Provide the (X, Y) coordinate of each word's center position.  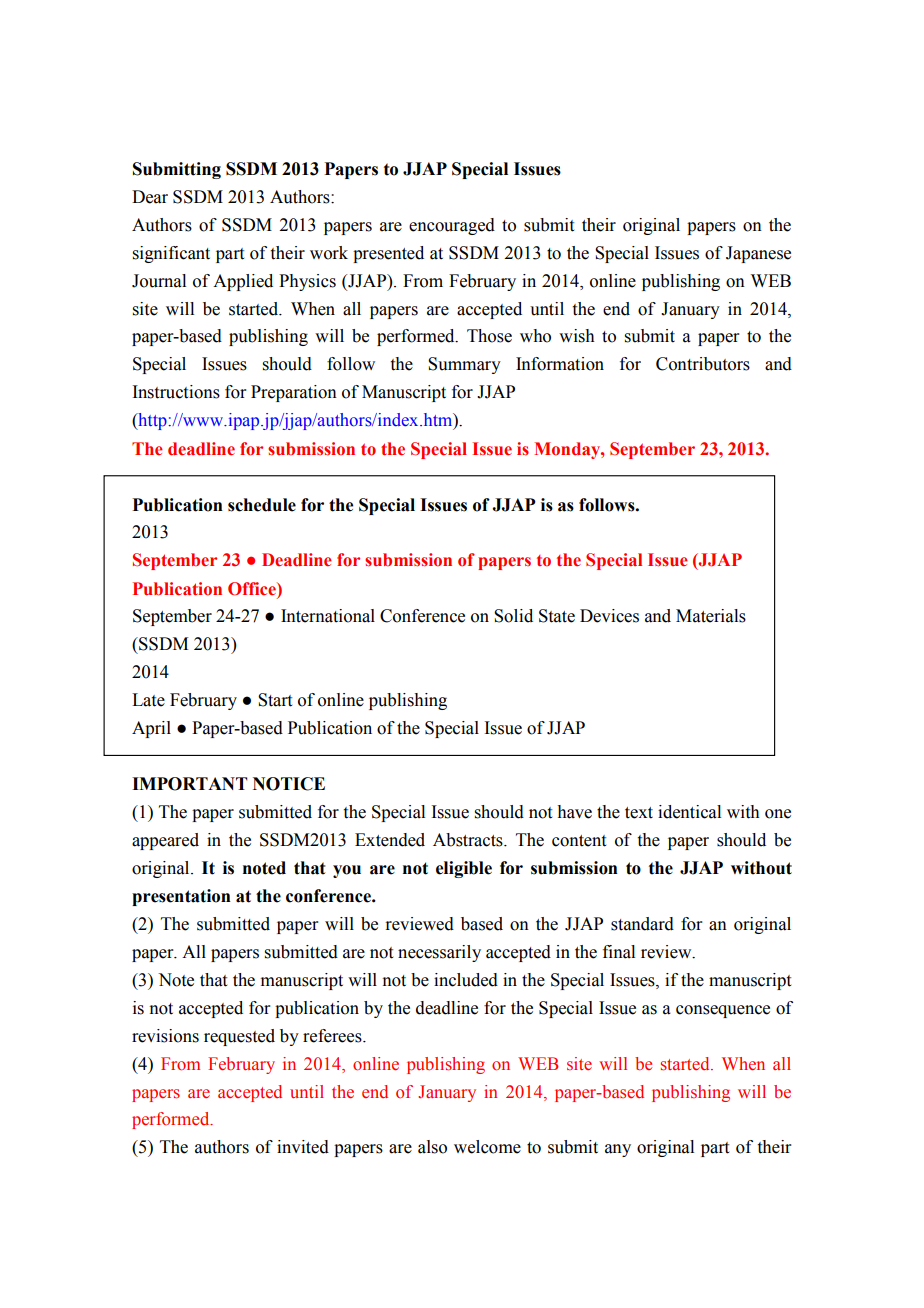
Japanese (758, 254)
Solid (513, 616)
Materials (711, 616)
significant (171, 254)
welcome (487, 1147)
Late (148, 700)
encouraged (452, 226)
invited (303, 1147)
